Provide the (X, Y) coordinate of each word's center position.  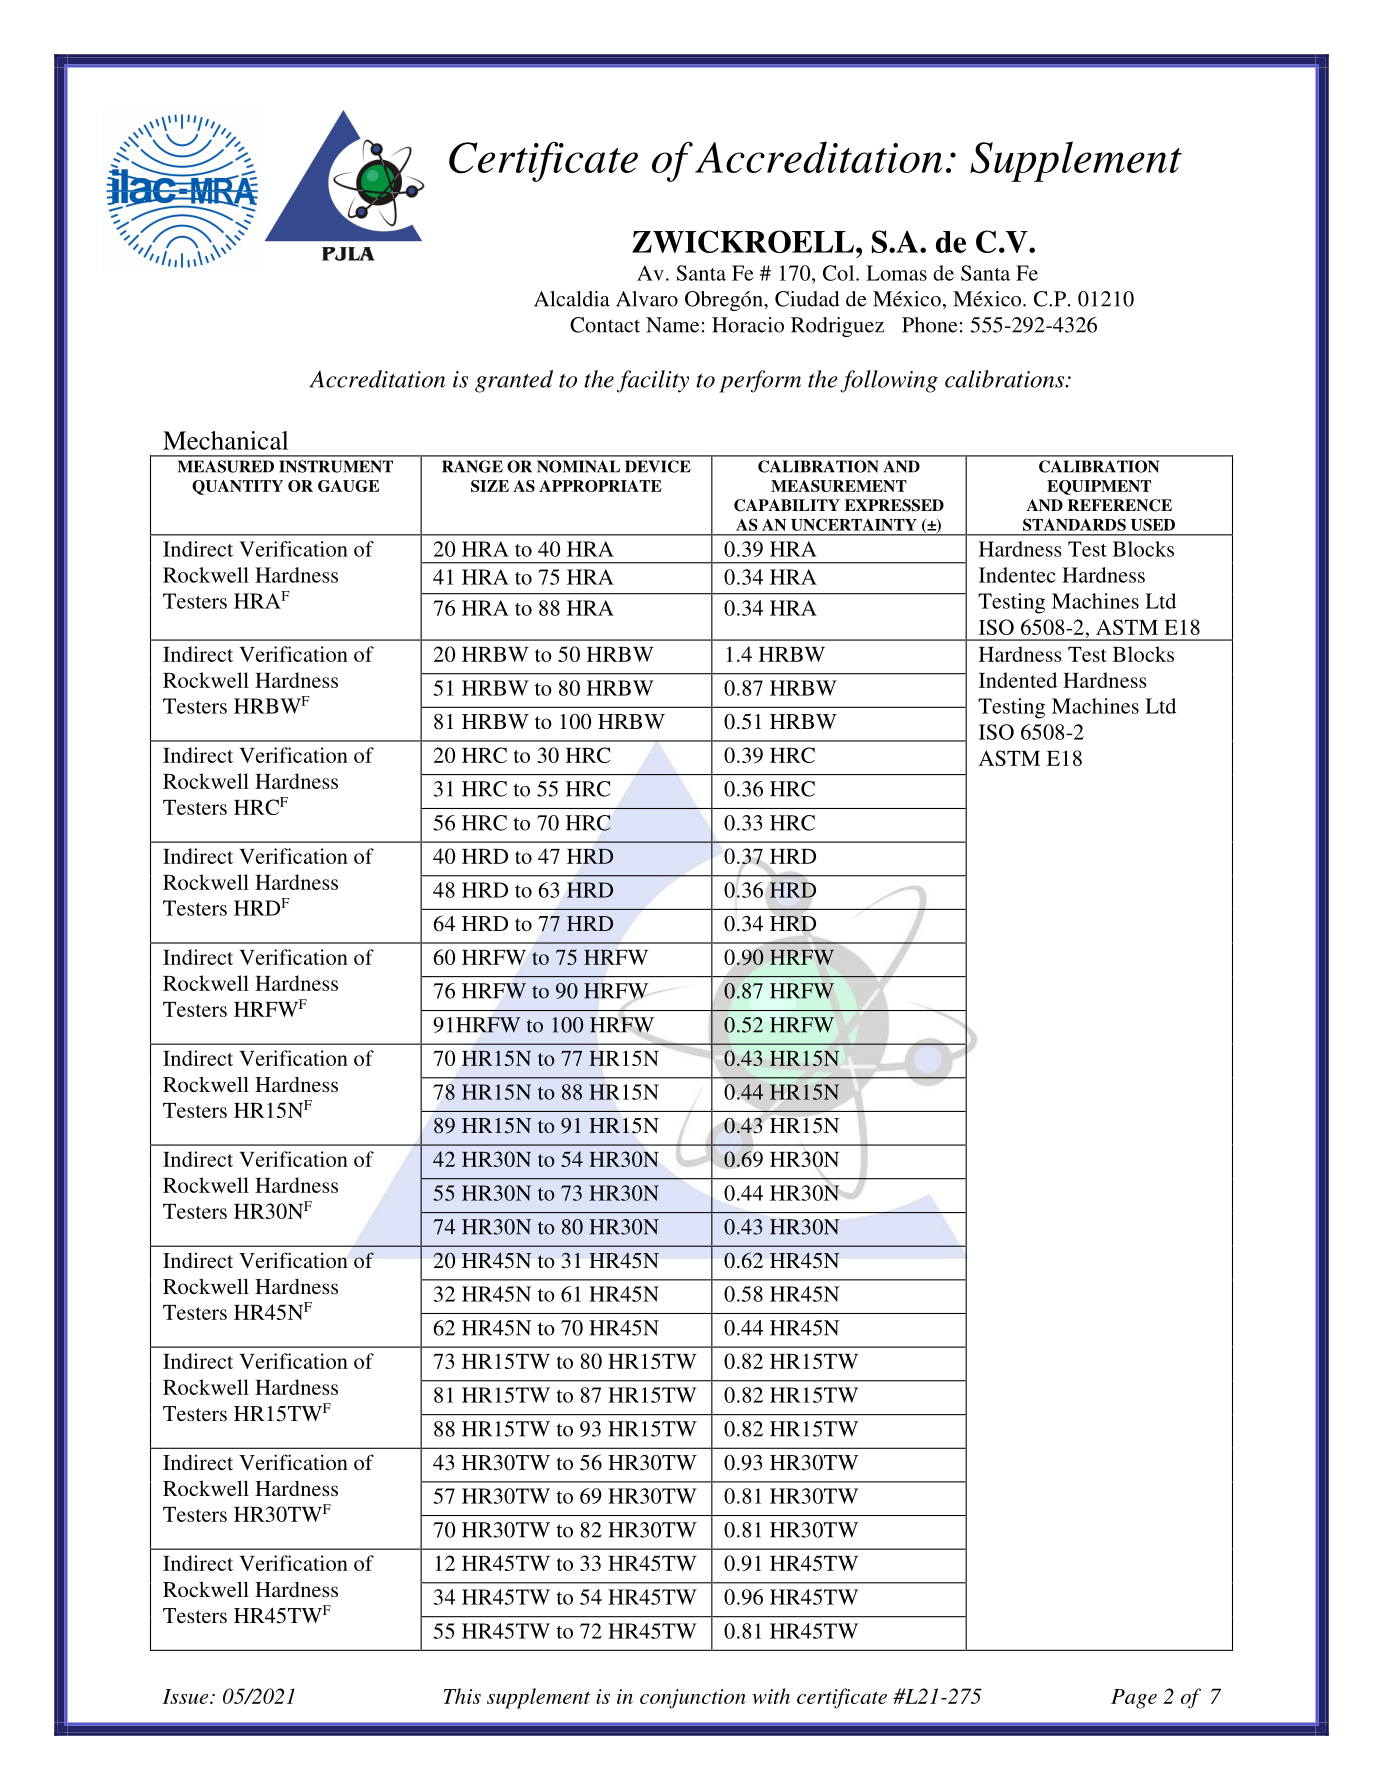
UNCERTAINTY (854, 524)
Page (1134, 1699)
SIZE (490, 486)
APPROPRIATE (600, 486)
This (462, 1696)
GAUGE (348, 486)
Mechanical (226, 440)
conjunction (693, 1699)
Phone (929, 325)
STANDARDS (1074, 524)
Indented (1018, 680)
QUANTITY (237, 487)
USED (1153, 524)
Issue (187, 1696)
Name (672, 325)
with (771, 1696)
